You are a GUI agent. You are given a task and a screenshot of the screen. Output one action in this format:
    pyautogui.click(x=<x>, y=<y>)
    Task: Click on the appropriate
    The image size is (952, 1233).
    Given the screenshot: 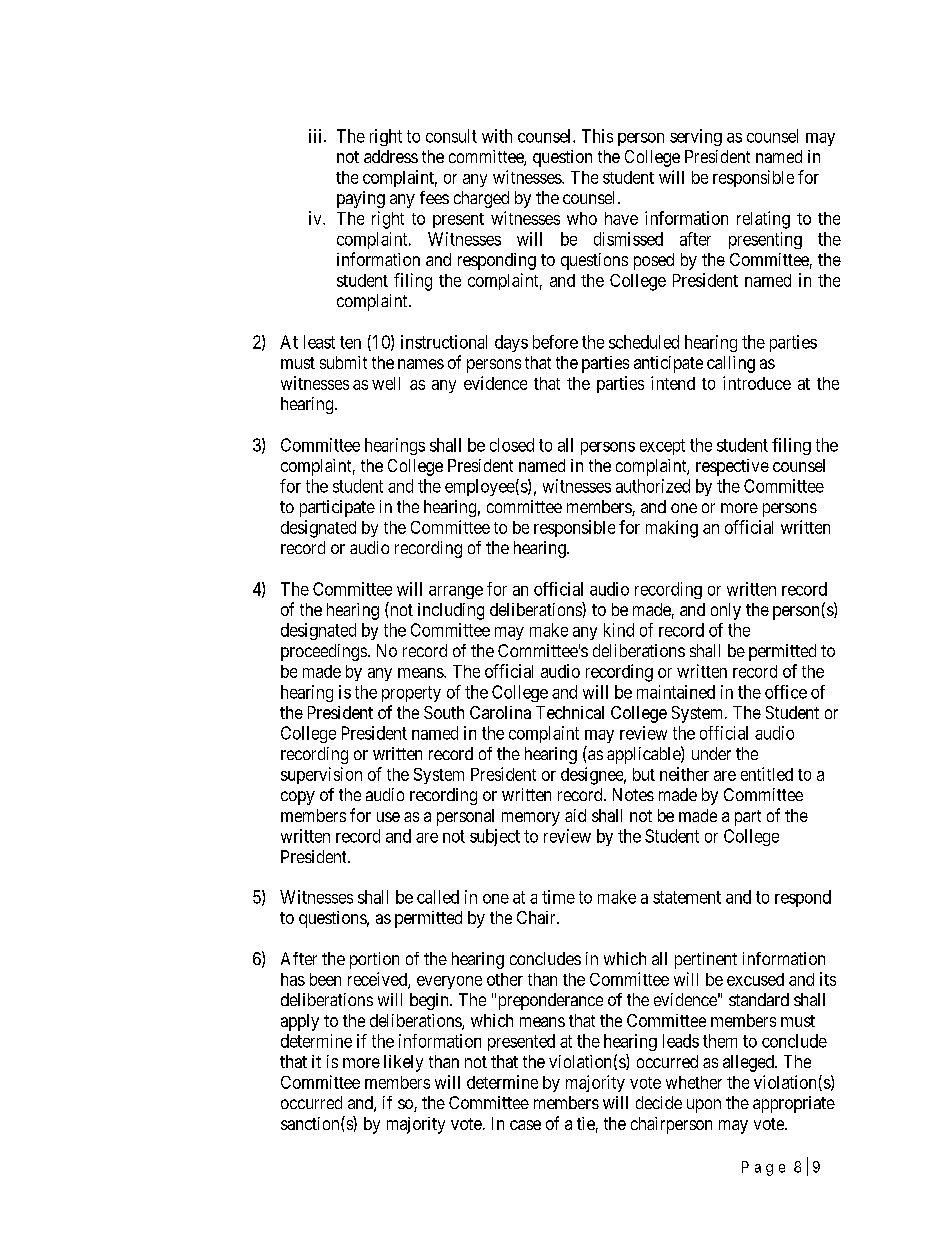 What is the action you would take?
    pyautogui.click(x=794, y=1104)
